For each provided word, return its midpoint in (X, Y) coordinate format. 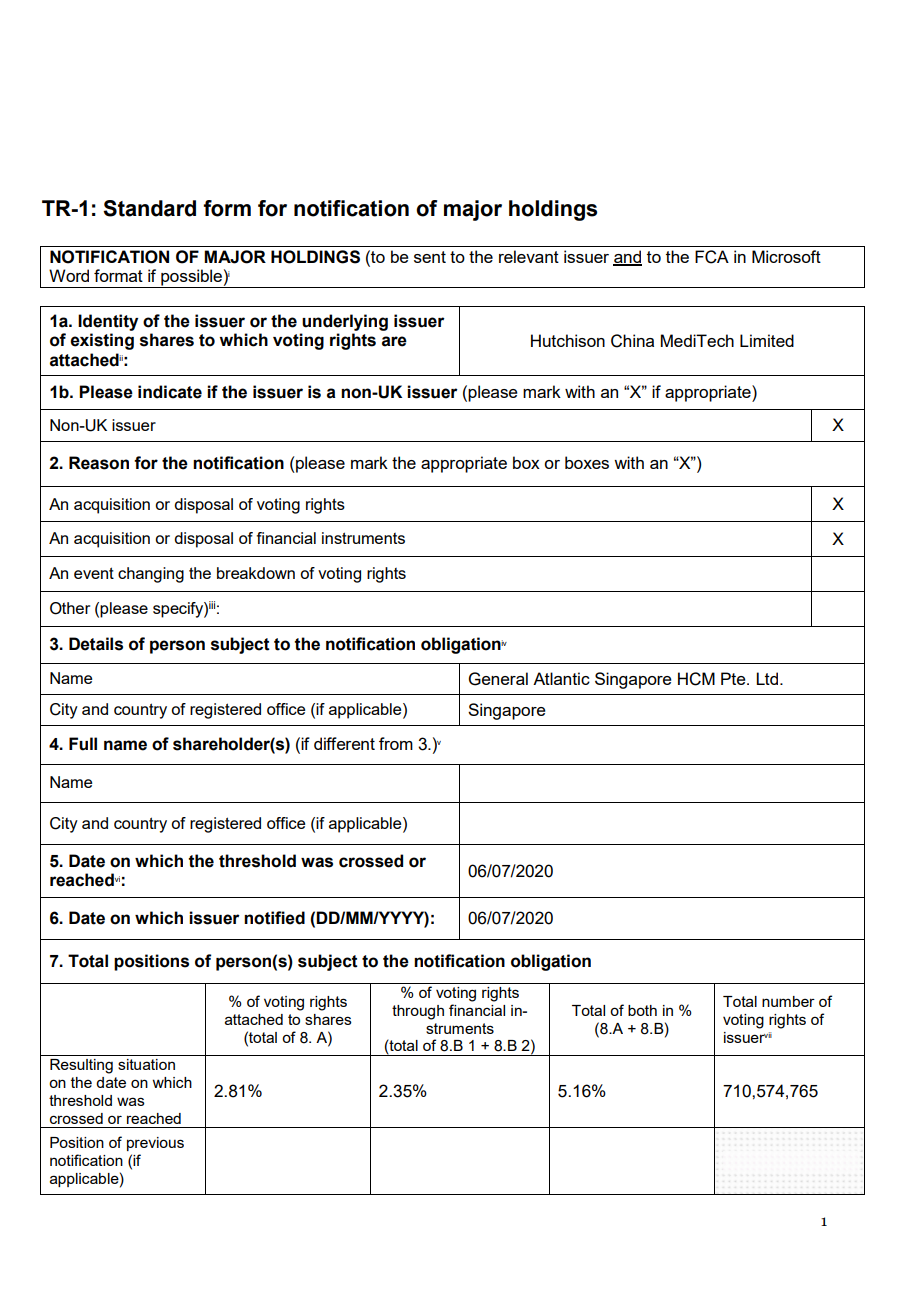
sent (430, 257)
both (642, 1010)
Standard (149, 208)
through (418, 1012)
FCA (712, 257)
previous (155, 1144)
